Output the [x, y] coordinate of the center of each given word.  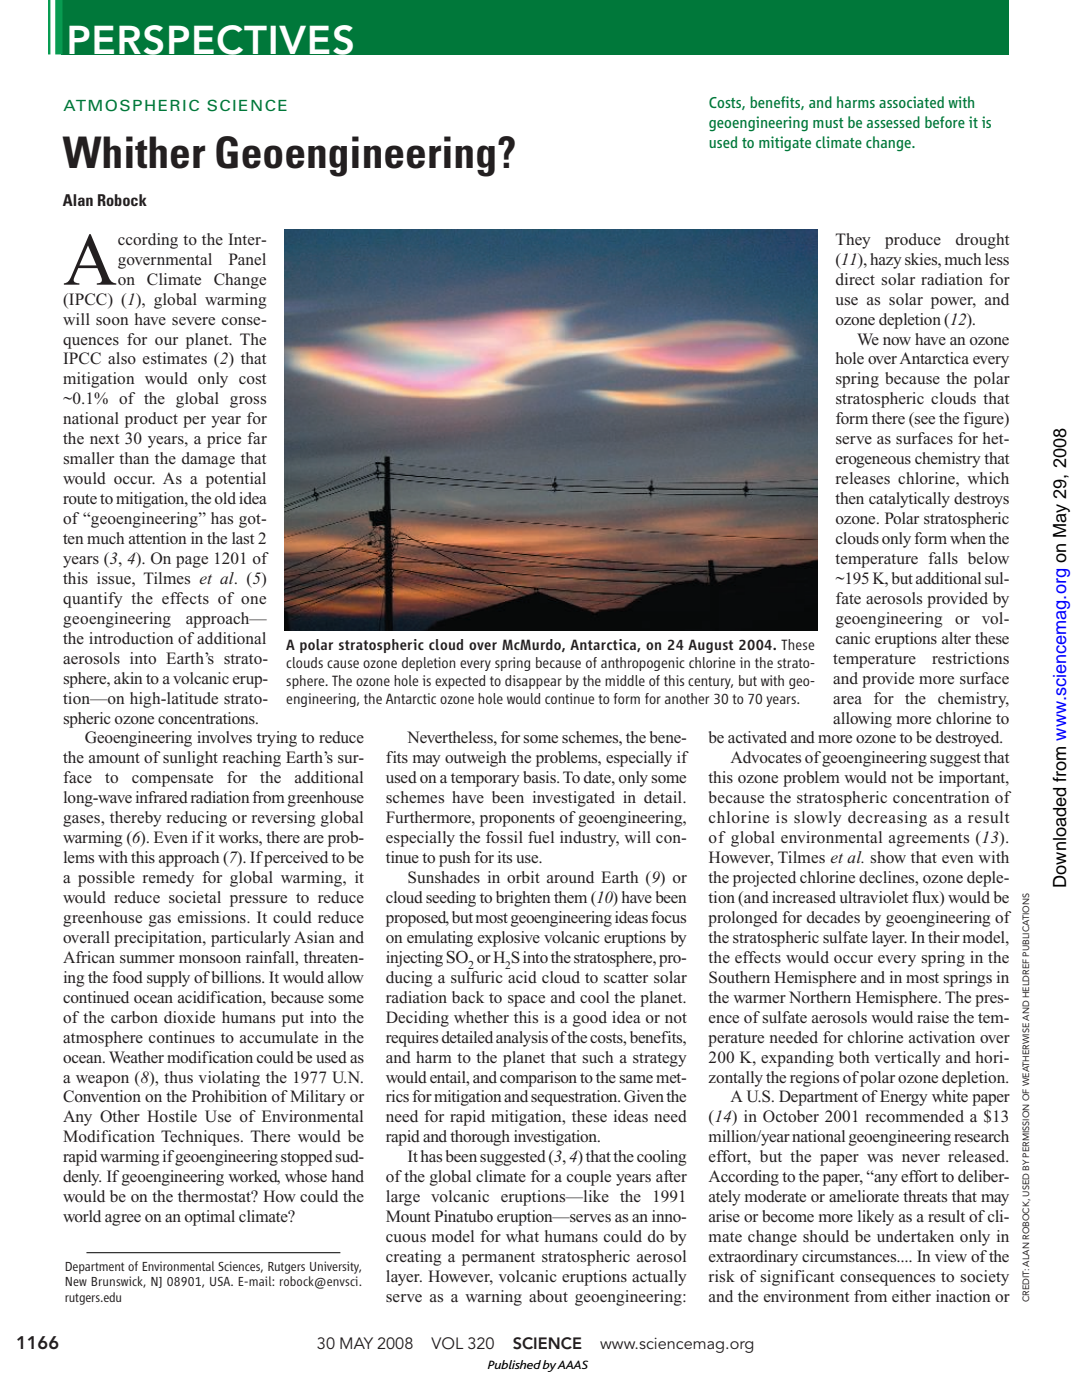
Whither [133, 152]
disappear [533, 682]
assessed [893, 122]
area [847, 700]
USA [221, 1281]
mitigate [785, 143]
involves [224, 737]
